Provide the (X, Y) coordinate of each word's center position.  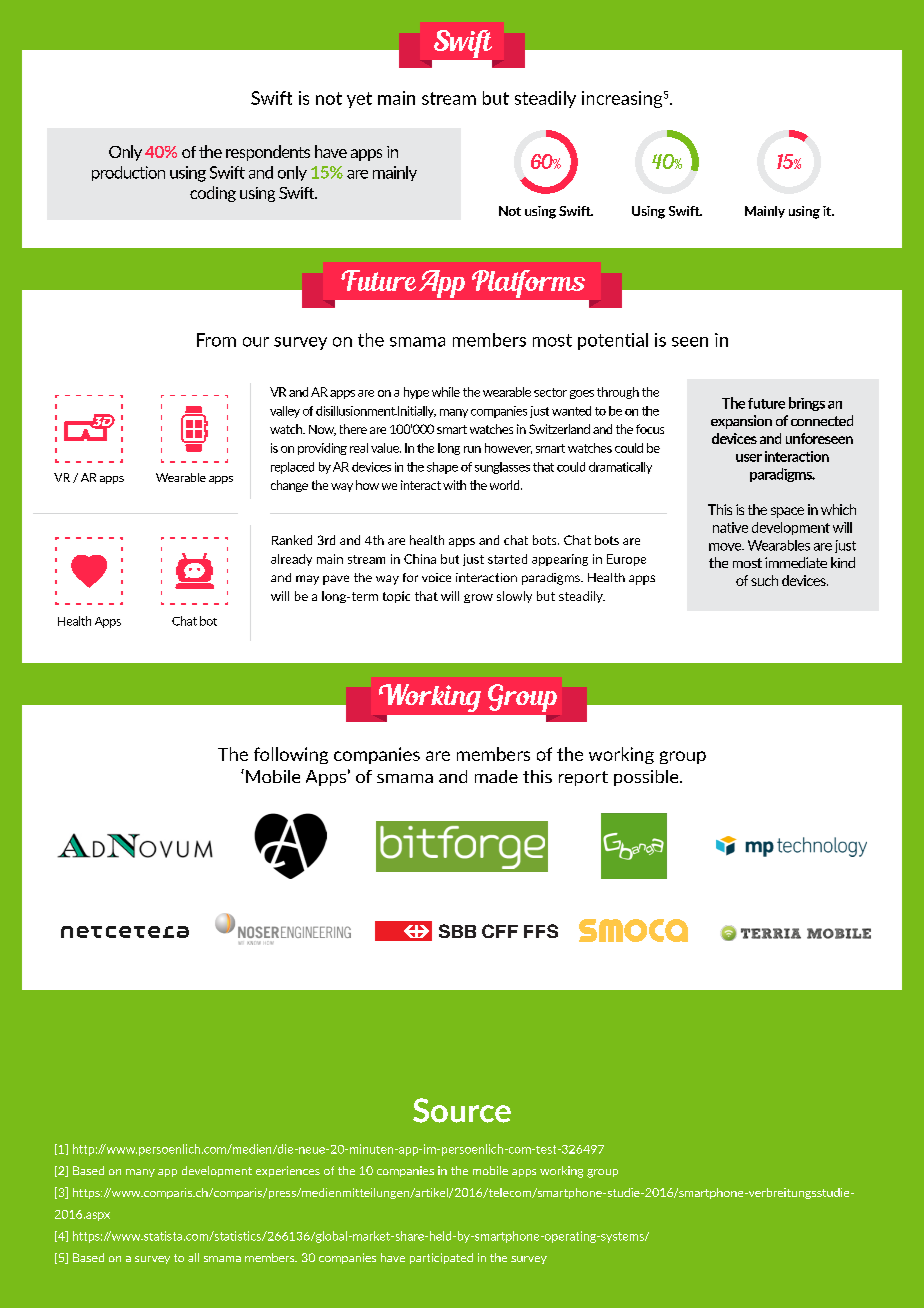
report (583, 778)
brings (807, 404)
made (496, 776)
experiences (288, 1171)
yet (359, 100)
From (216, 340)
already (291, 560)
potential (613, 341)
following (291, 755)
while (446, 392)
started (507, 559)
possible (647, 778)
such (764, 580)
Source (462, 1110)
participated (441, 1258)
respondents (268, 153)
